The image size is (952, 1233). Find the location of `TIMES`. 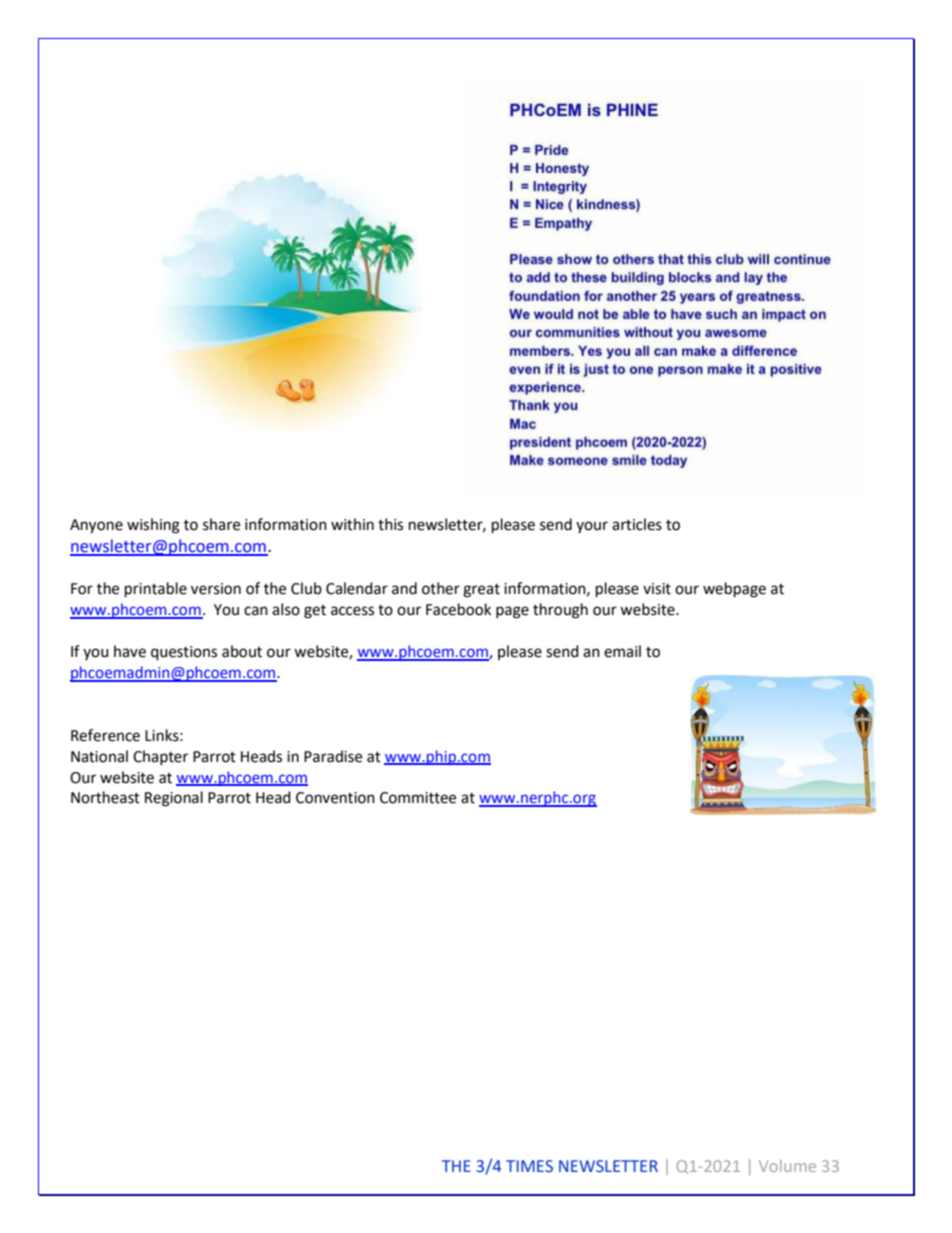

TIMES is located at coordinates (529, 1166).
